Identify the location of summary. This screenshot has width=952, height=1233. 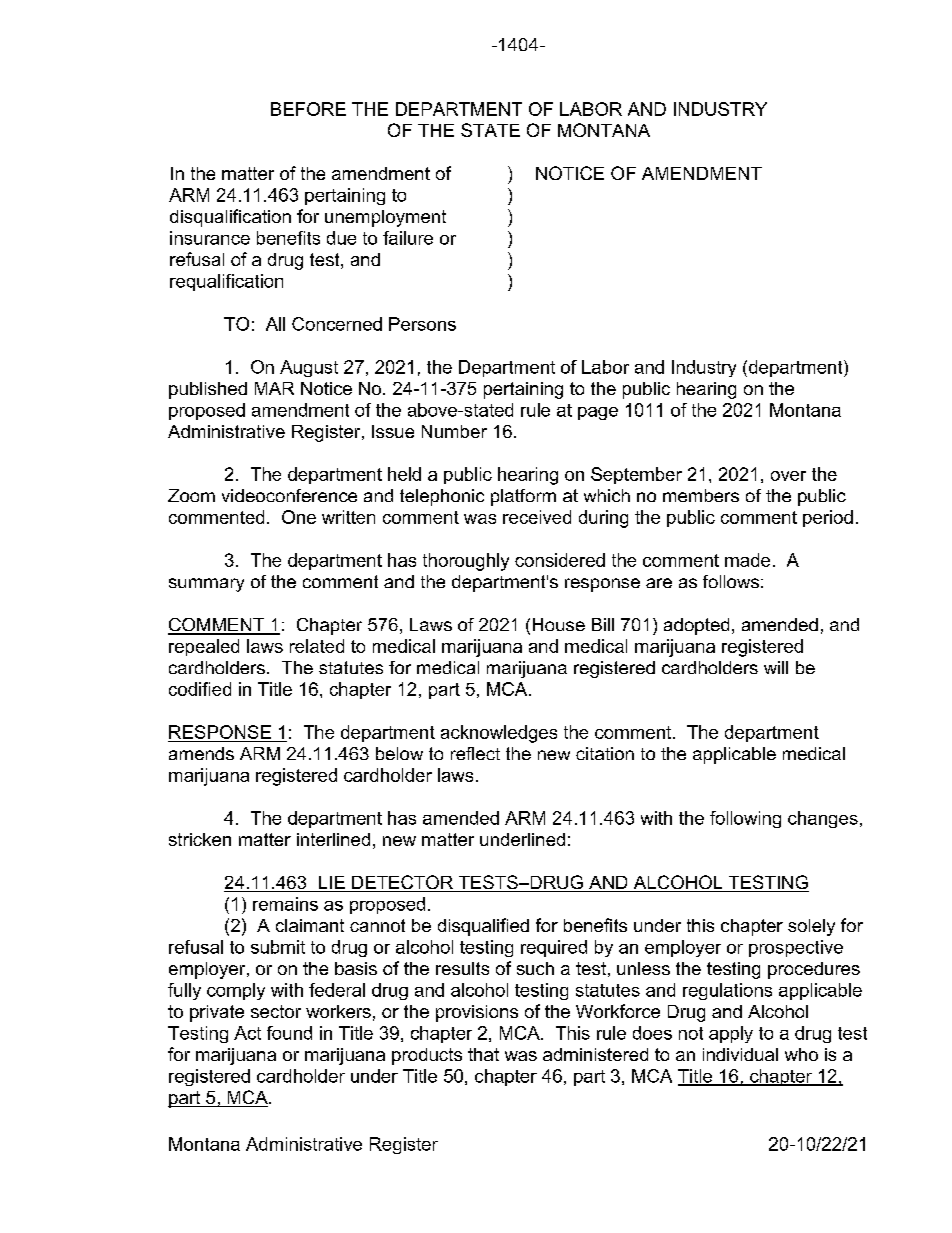
(206, 585).
